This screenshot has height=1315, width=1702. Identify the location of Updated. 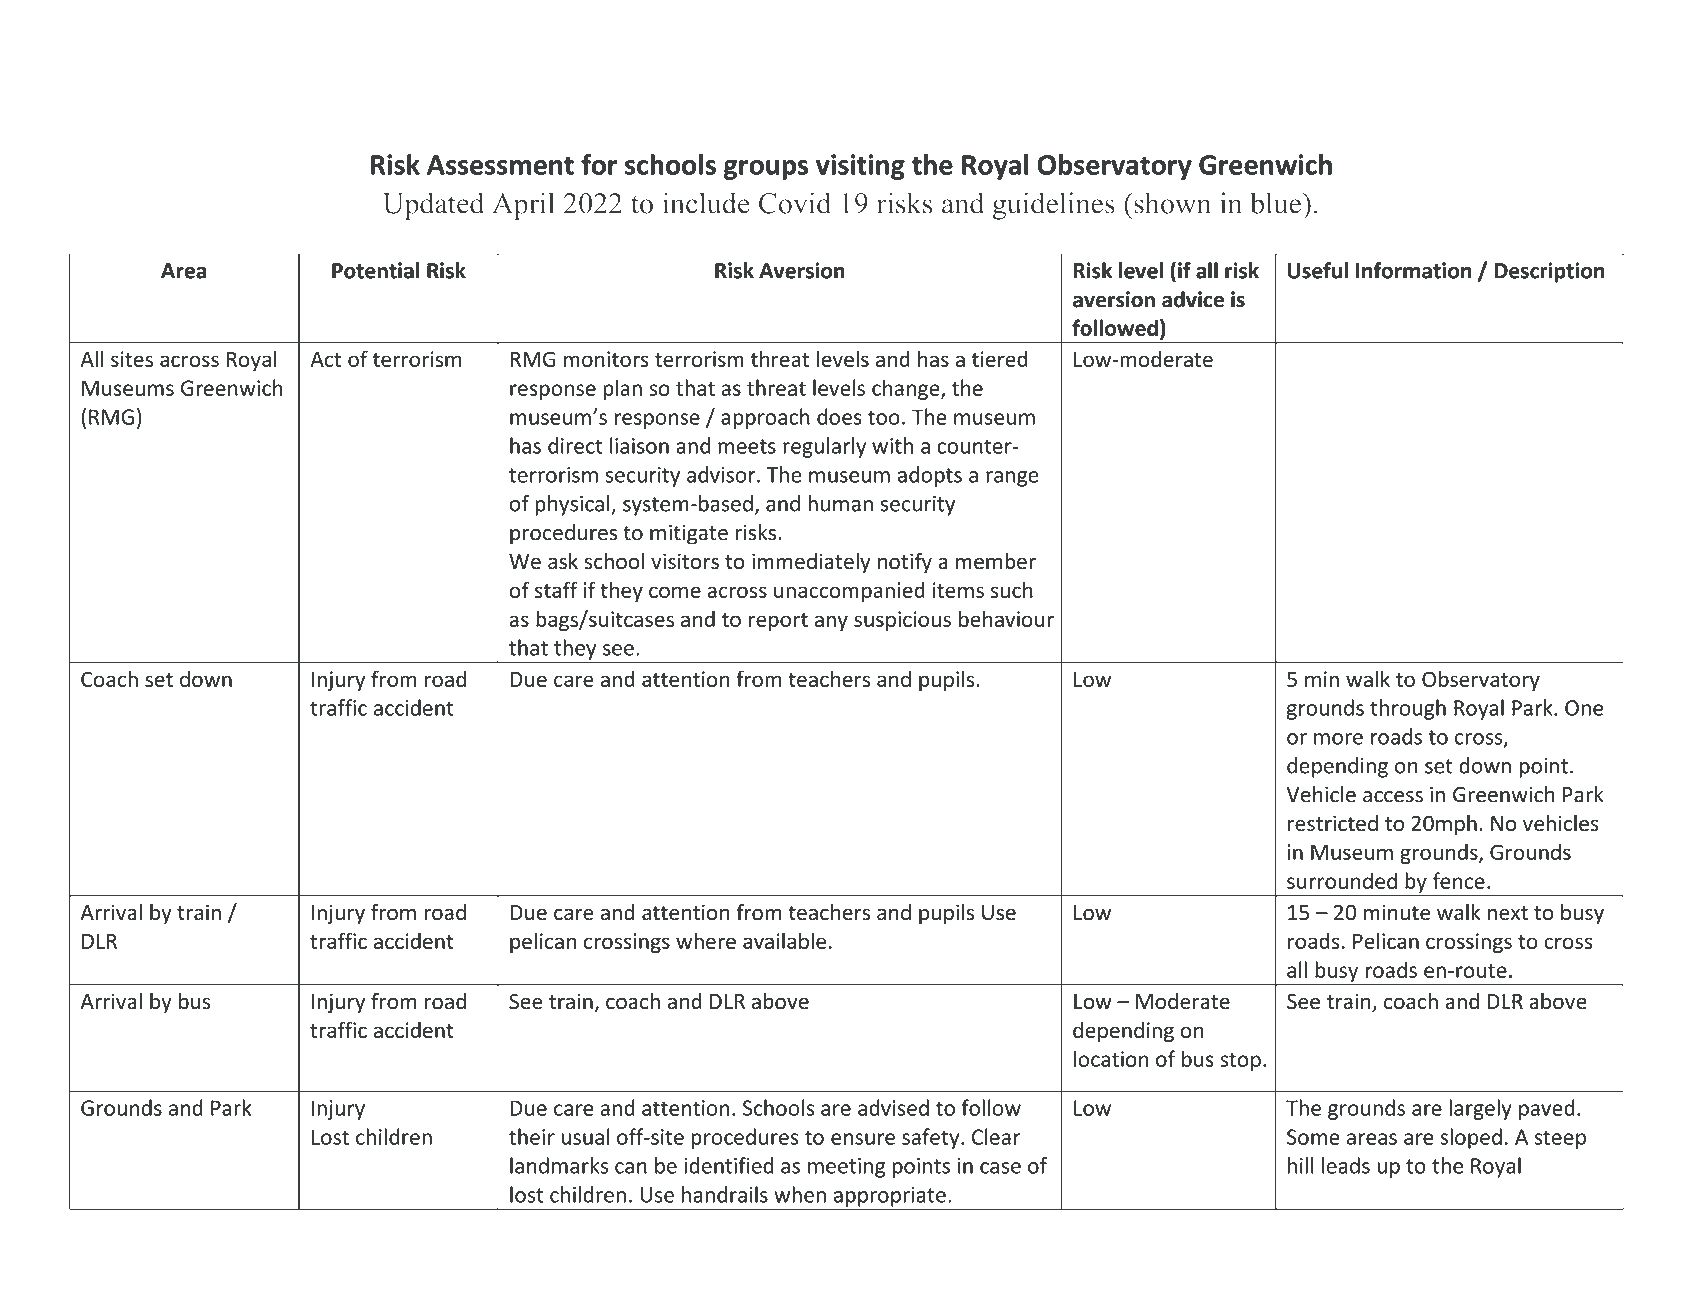
(433, 206).
